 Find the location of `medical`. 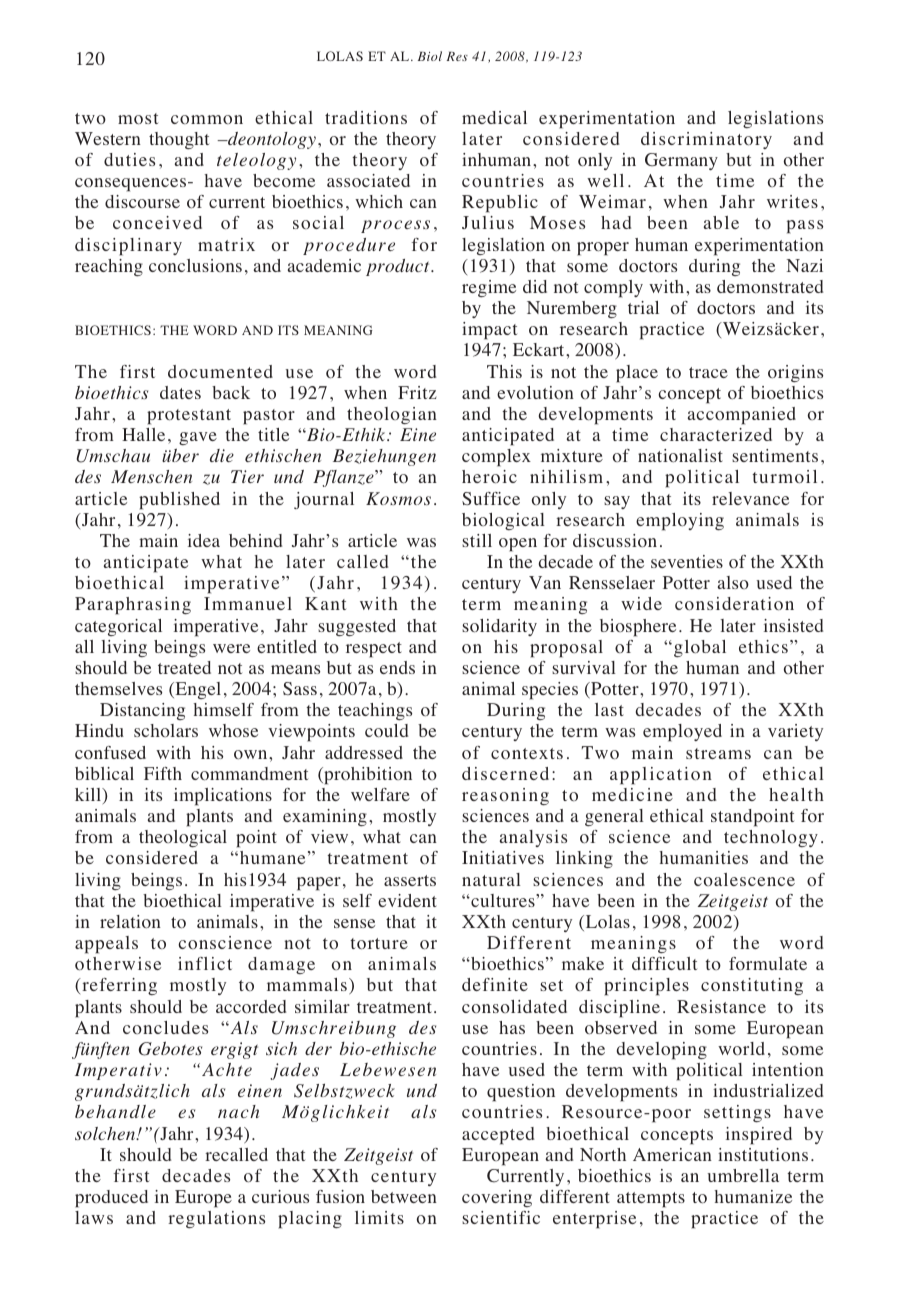

medical is located at coordinates (494, 117).
